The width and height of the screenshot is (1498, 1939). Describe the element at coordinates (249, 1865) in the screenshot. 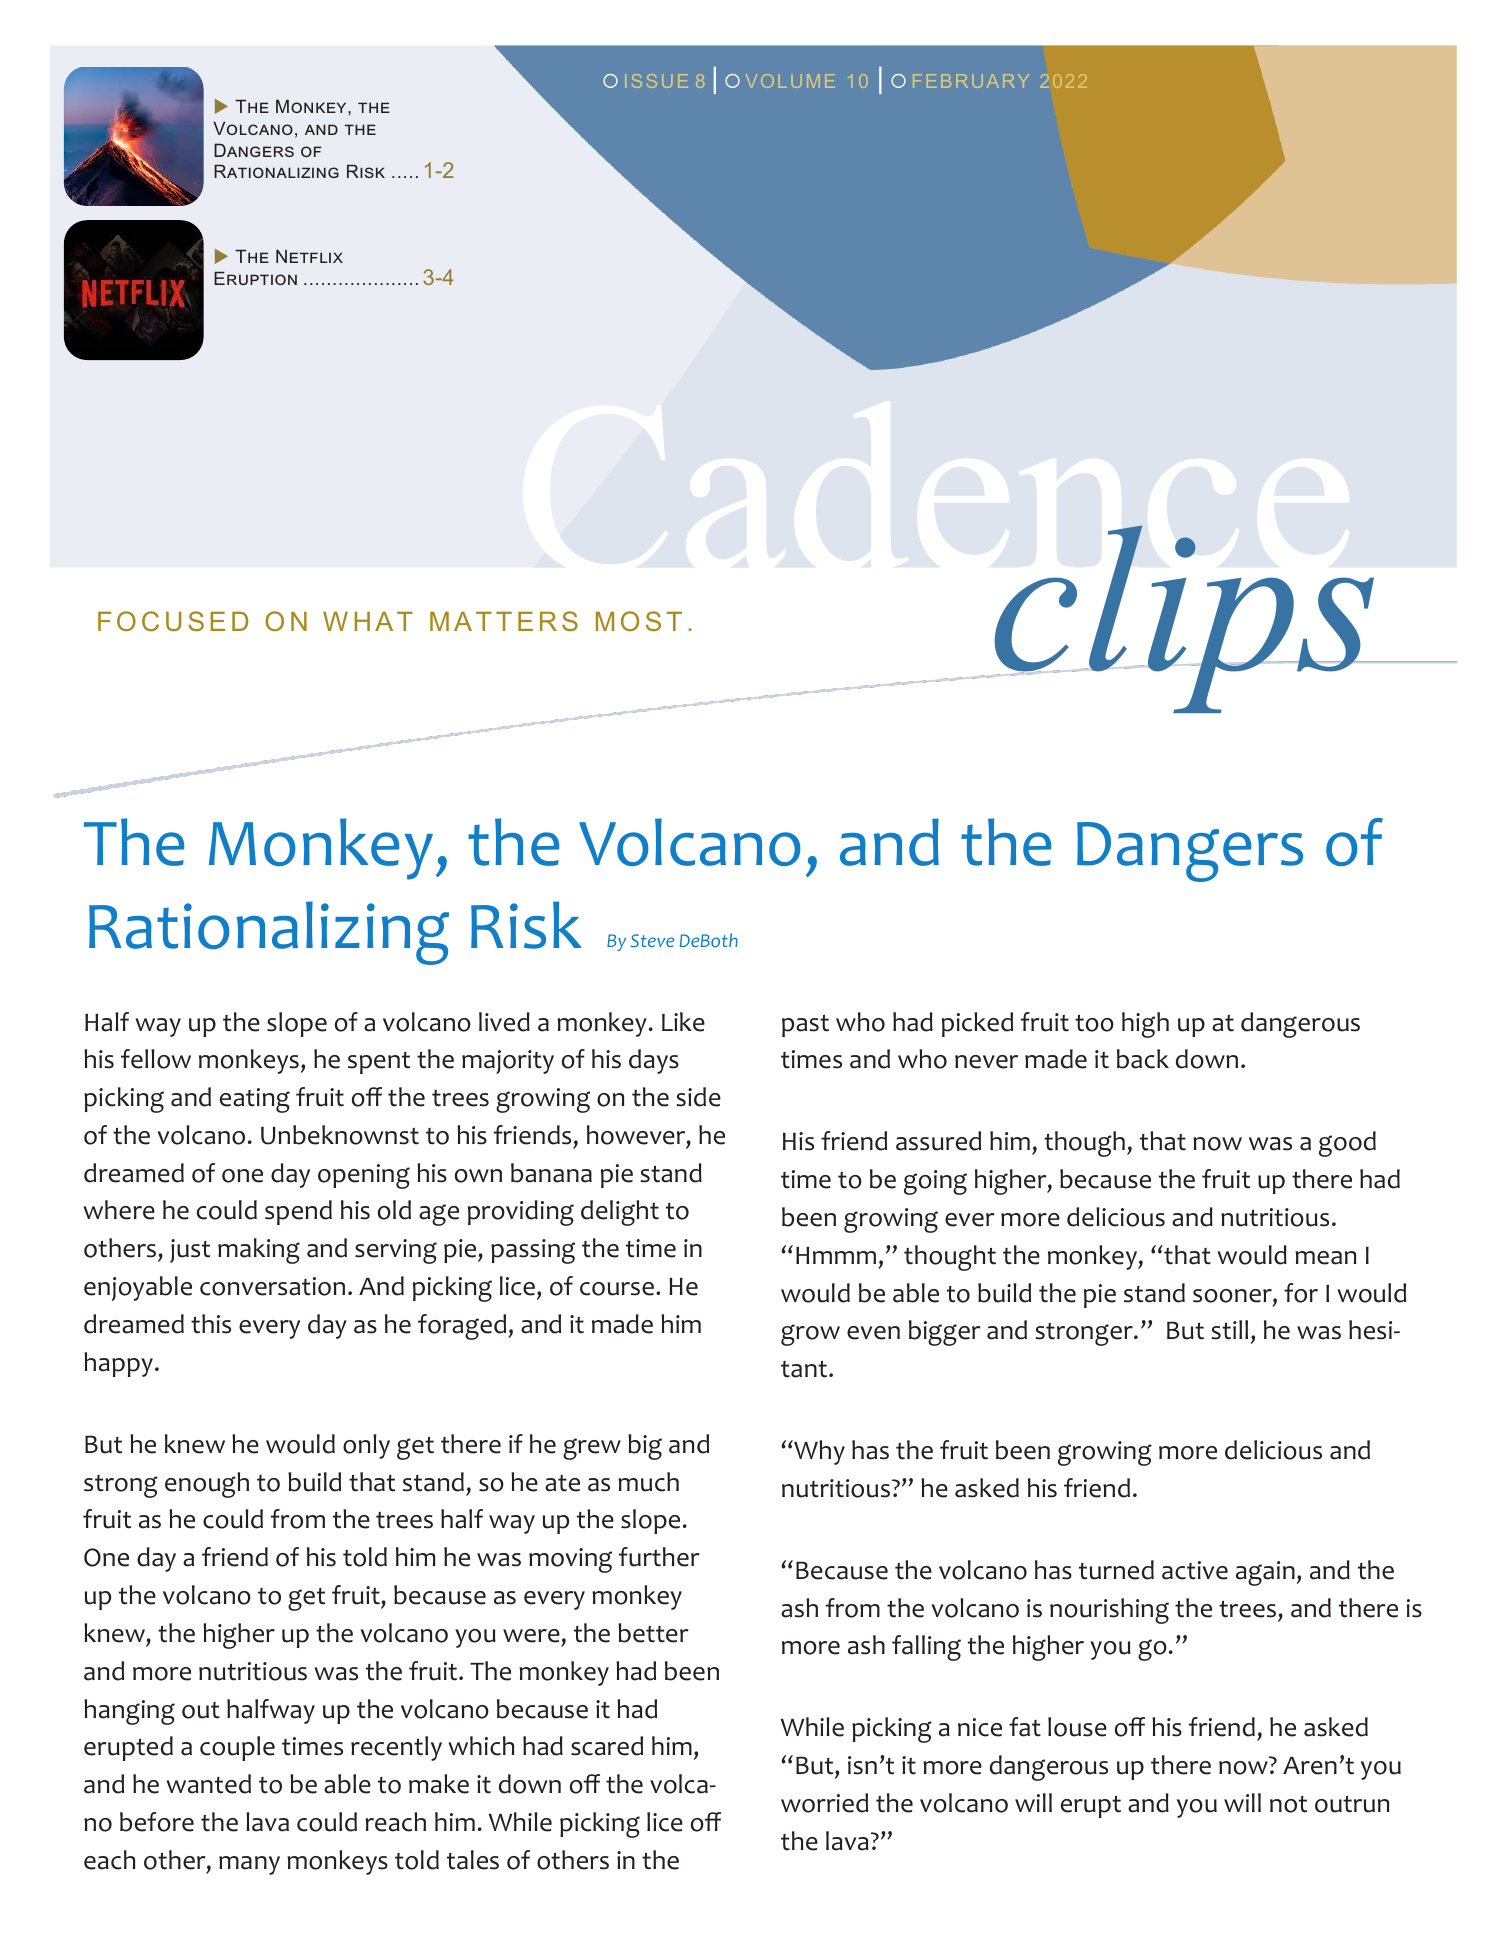

I see `many` at that location.
